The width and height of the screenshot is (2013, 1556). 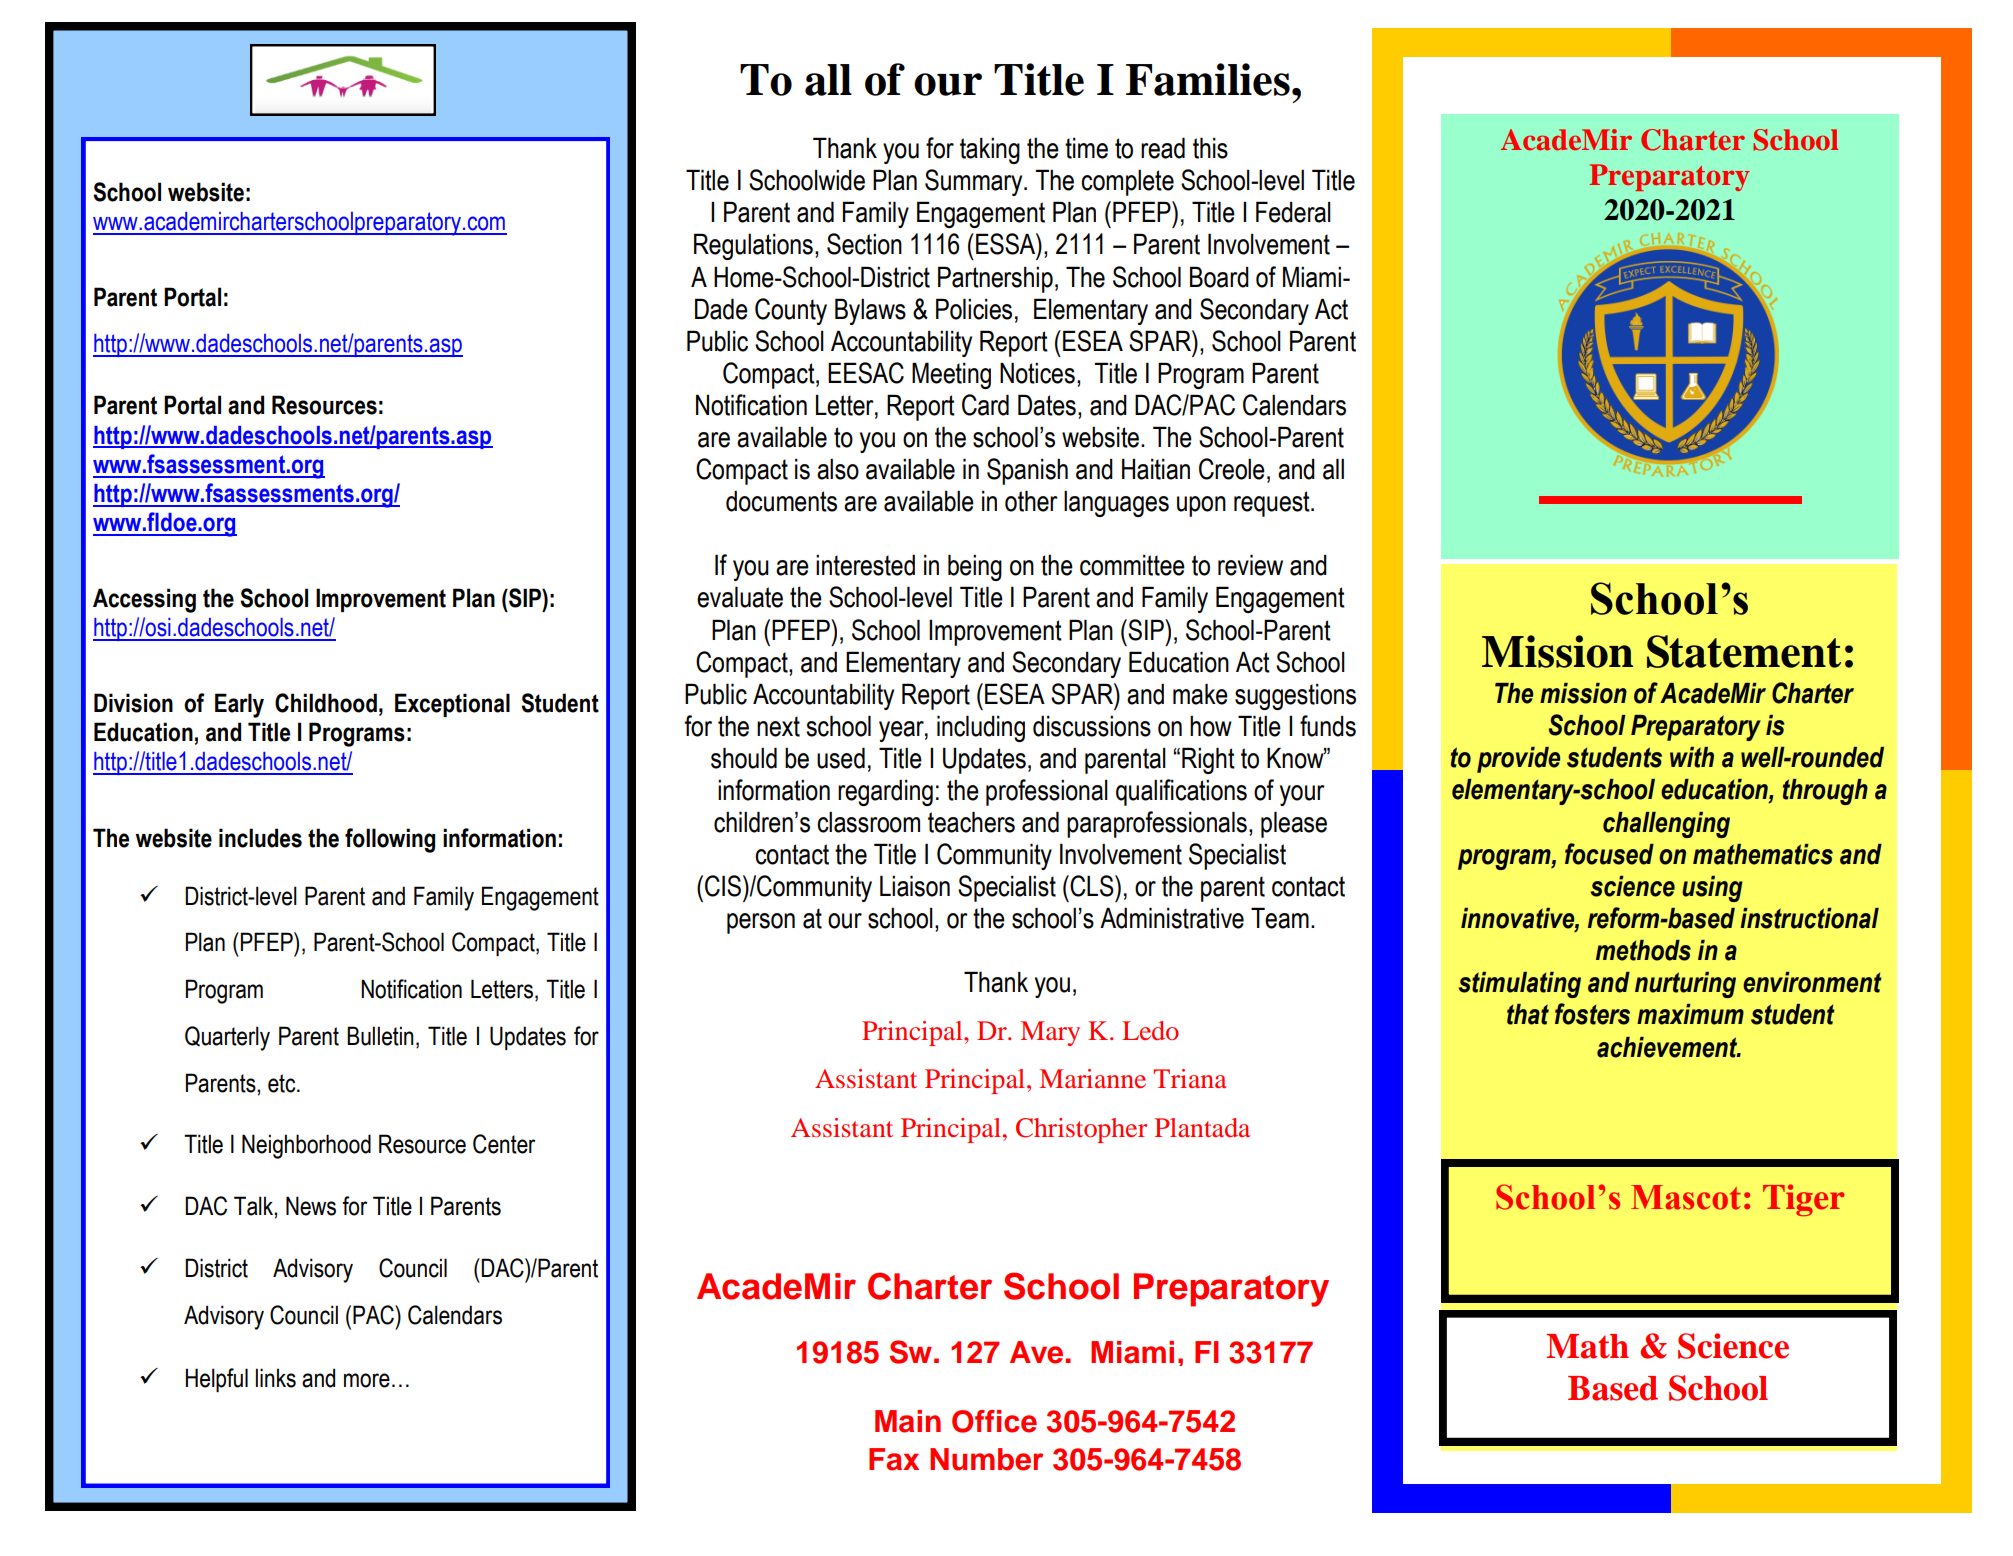 I want to click on Office, so click(x=994, y=1421).
